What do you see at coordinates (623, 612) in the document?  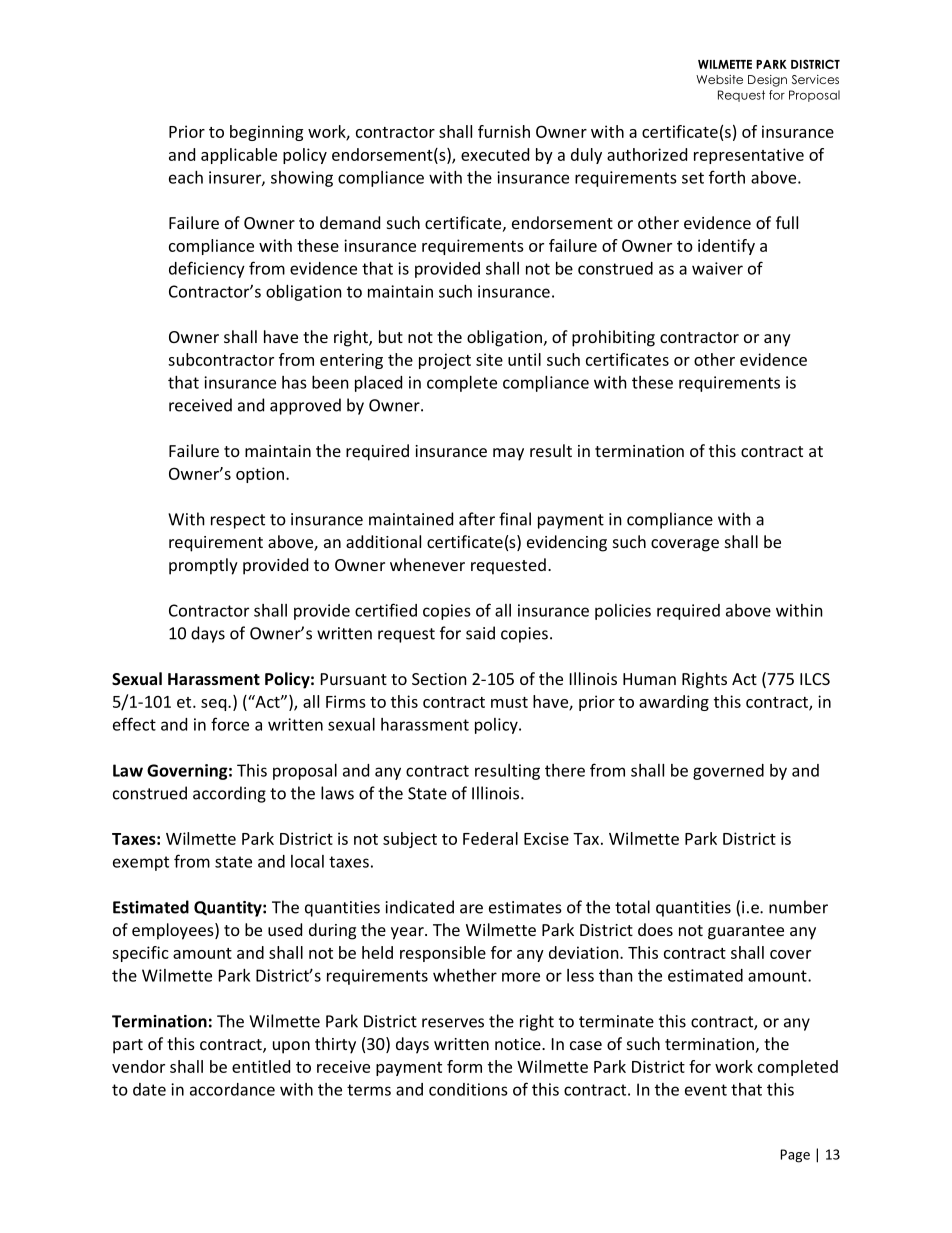 I see `policies` at bounding box center [623, 612].
